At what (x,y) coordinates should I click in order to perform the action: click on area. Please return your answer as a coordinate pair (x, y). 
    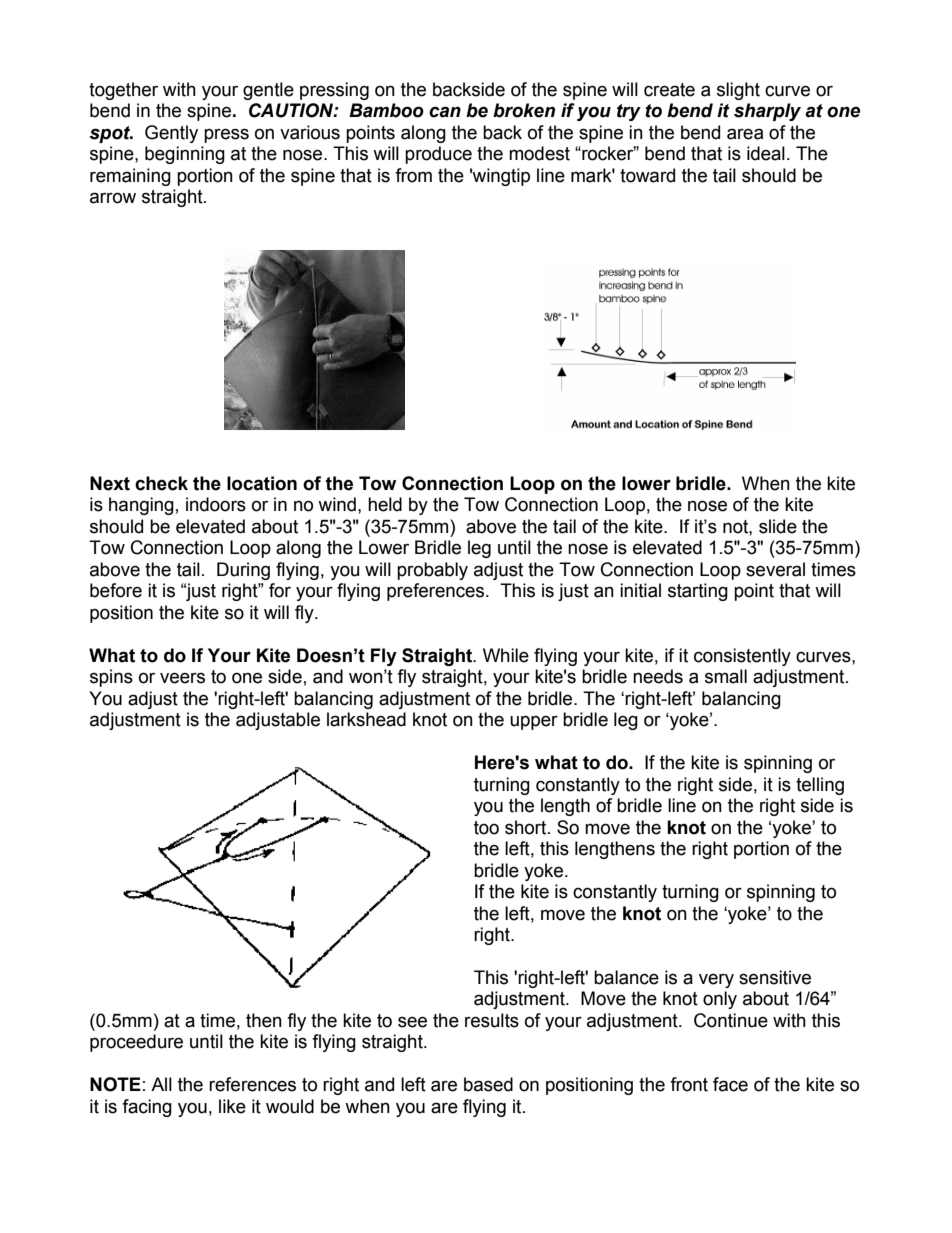
    Looking at the image, I should click on (745, 134).
